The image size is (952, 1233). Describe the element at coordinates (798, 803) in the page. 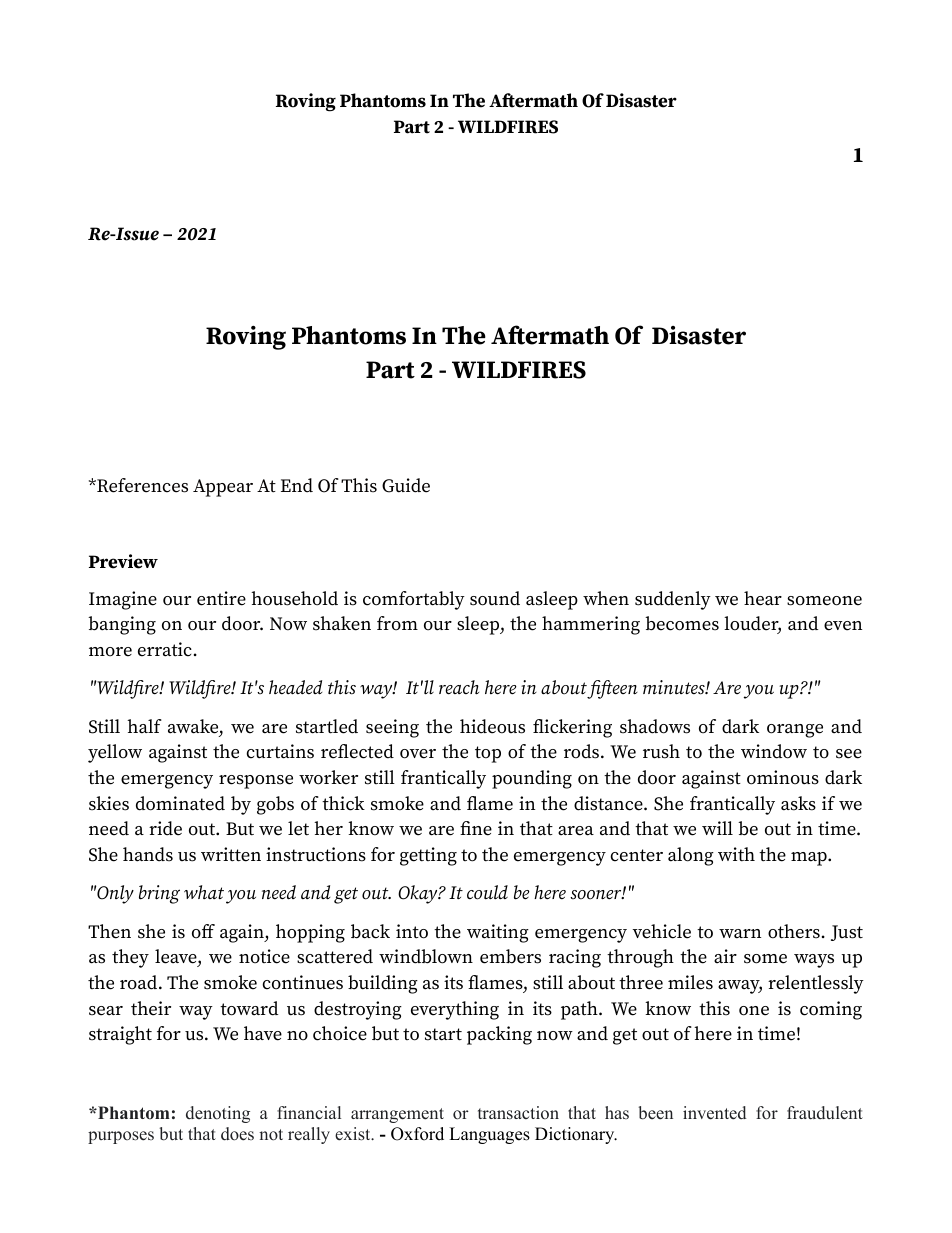

I see `asks` at that location.
